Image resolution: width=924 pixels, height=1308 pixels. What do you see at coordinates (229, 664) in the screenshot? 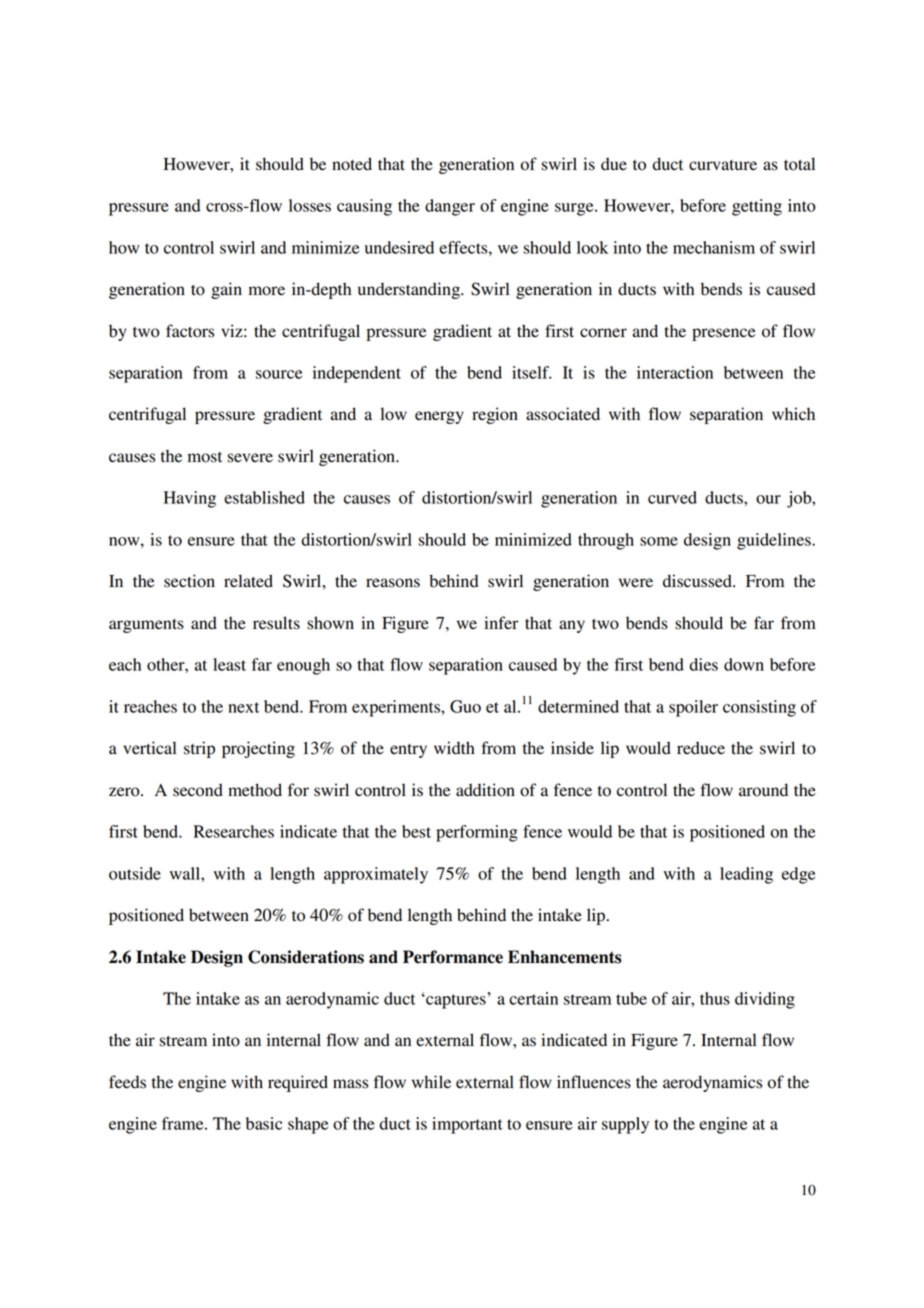
I see `least` at bounding box center [229, 664].
